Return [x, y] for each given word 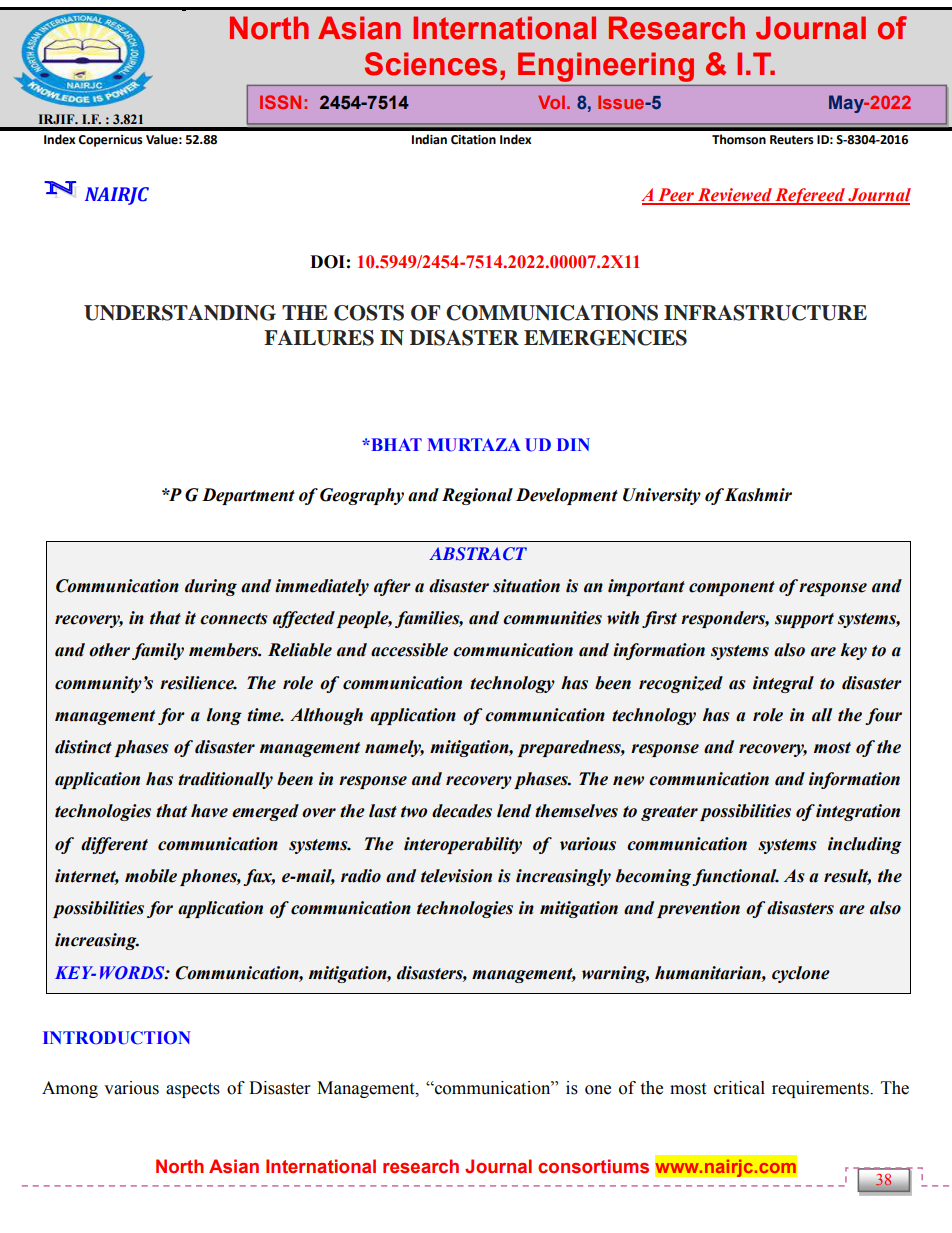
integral [783, 684]
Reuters [792, 140]
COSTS [369, 313]
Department [248, 496]
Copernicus [110, 141]
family [158, 651]
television [456, 876]
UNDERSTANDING [180, 313]
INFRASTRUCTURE [765, 313]
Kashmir [758, 495]
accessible [409, 650]
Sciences [431, 64]
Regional [477, 496]
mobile [151, 876]
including [865, 845]
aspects [193, 1090]
